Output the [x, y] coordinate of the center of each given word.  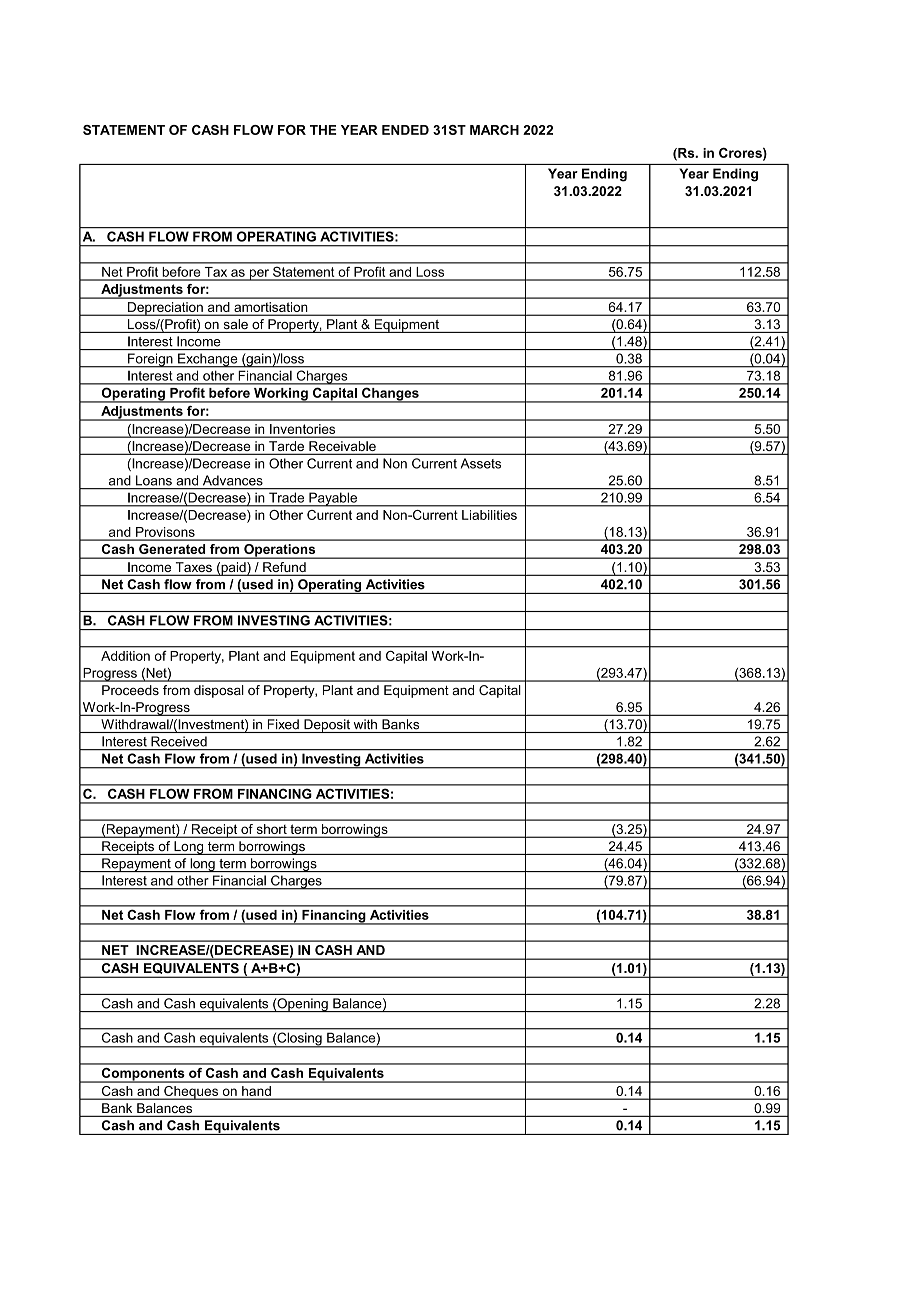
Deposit [327, 726]
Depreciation [165, 309]
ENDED [405, 130]
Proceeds [130, 690]
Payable [333, 500]
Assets [481, 463]
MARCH [494, 130]
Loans [154, 480]
